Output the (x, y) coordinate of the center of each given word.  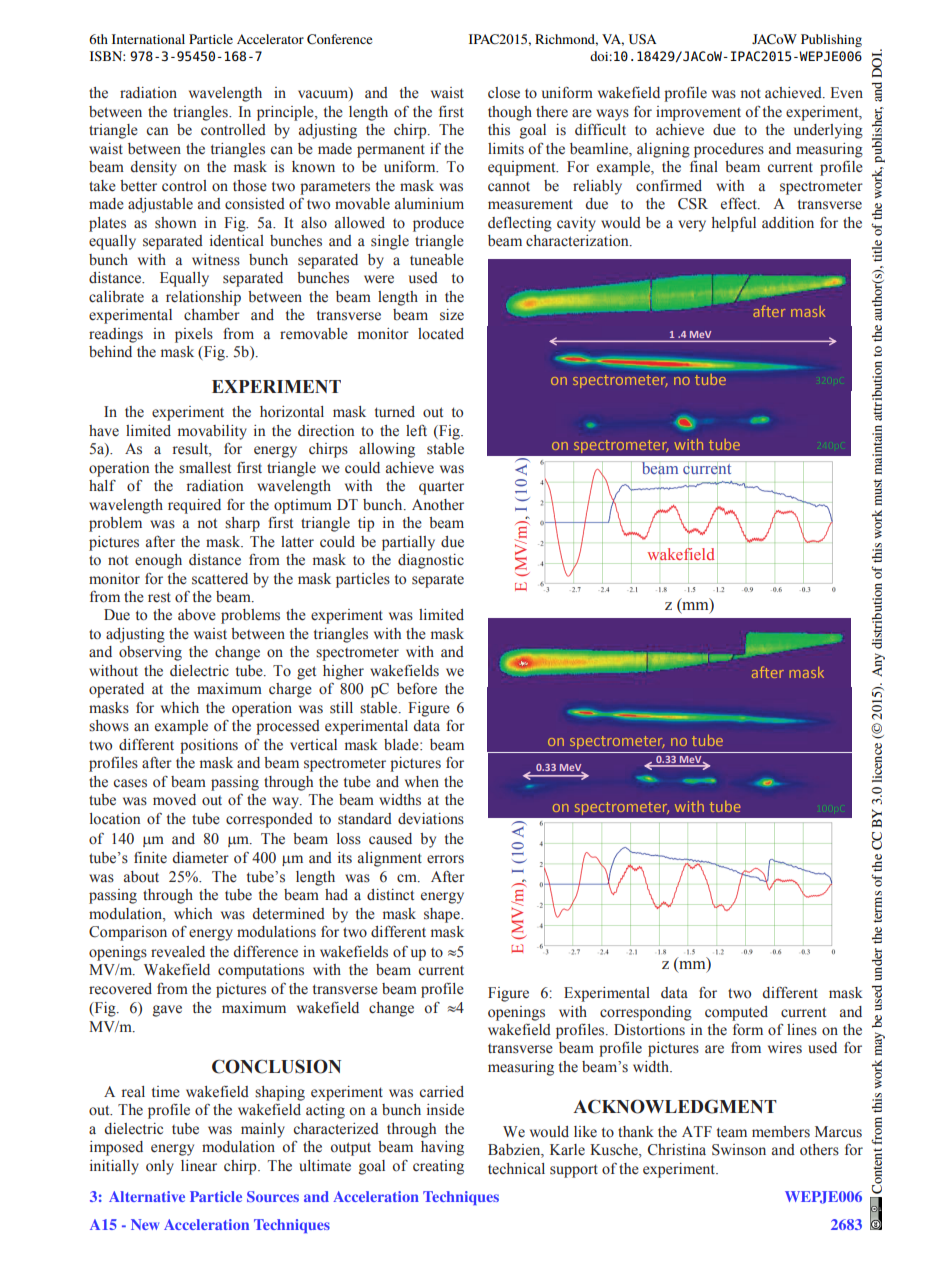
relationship (203, 298)
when (422, 782)
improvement (698, 113)
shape (443, 915)
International (148, 39)
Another (438, 505)
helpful (734, 224)
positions (209, 746)
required (194, 506)
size (452, 315)
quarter (441, 488)
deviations (431, 819)
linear (199, 1165)
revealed (178, 952)
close (504, 93)
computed (736, 1013)
